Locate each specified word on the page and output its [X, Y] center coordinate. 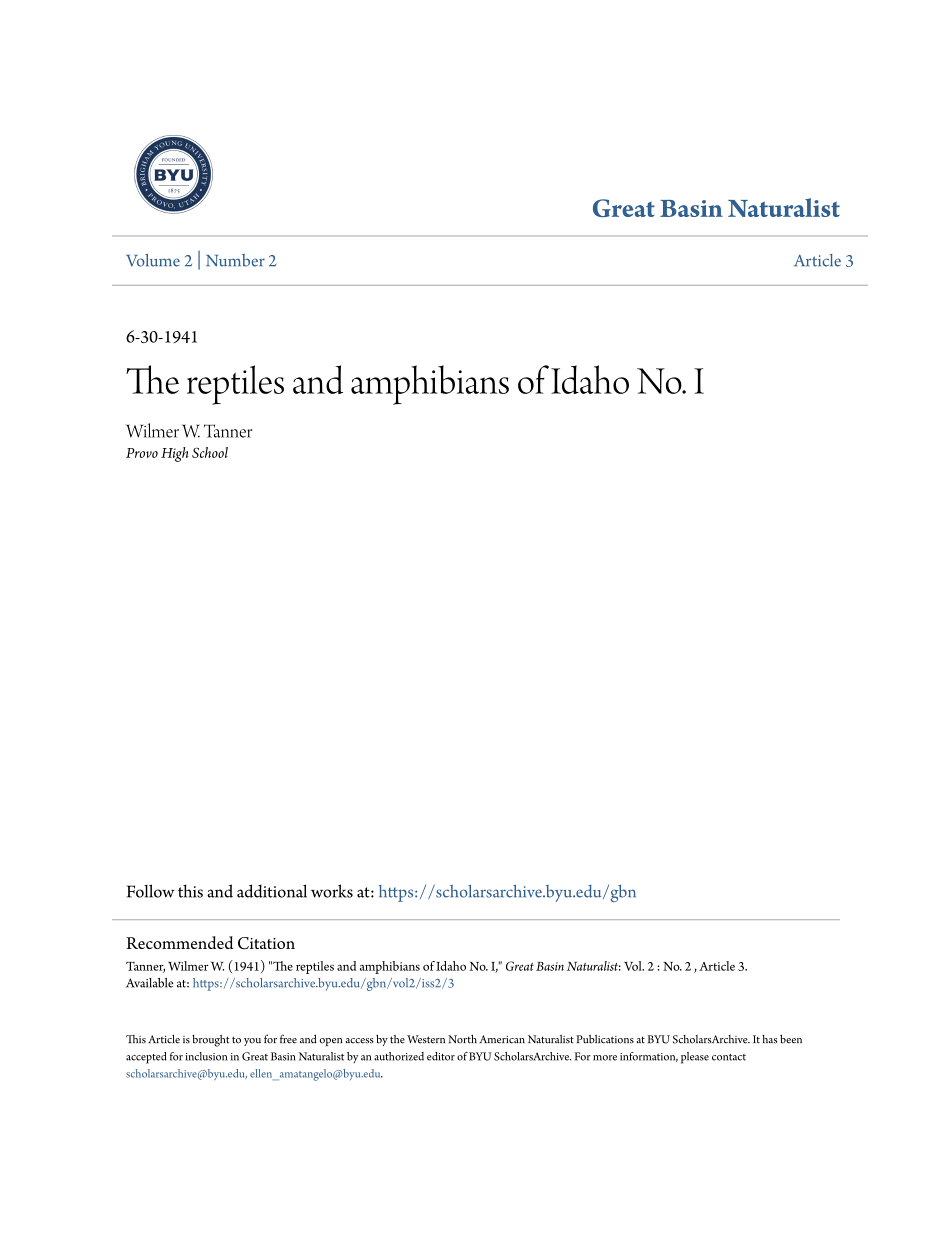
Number [235, 260]
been [791, 1039]
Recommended [179, 942]
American [502, 1039]
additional [272, 891]
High [175, 454]
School [210, 452]
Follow [151, 891]
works [332, 891]
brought [211, 1041]
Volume [153, 260]
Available [150, 983]
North [462, 1039]
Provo [142, 453]
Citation [266, 943]
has [769, 1039]
